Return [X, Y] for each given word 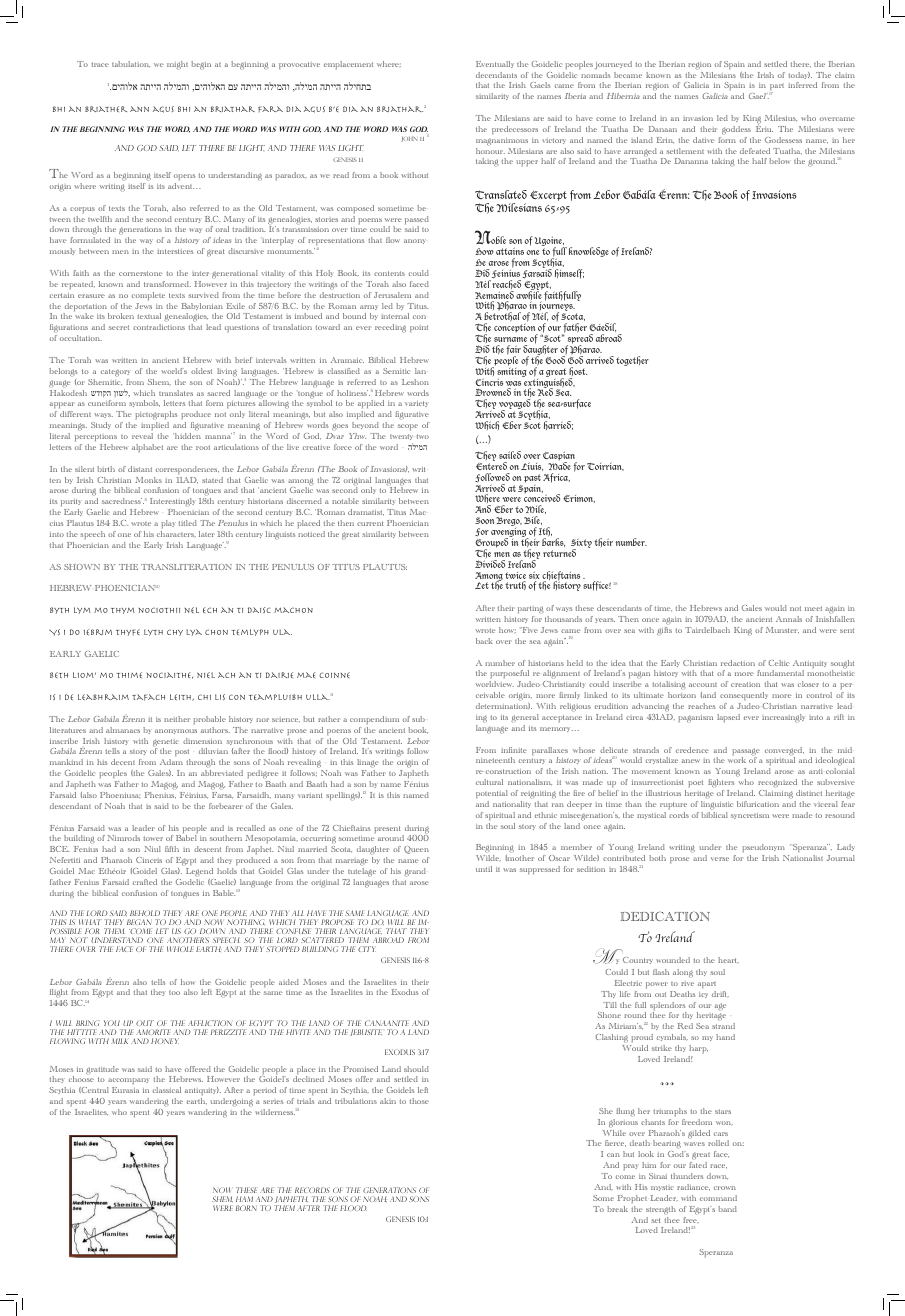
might [177, 65]
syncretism [750, 816]
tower [153, 838]
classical [167, 1090]
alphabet [147, 448]
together [632, 361]
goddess [736, 130]
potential [492, 794]
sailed [510, 455]
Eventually [494, 64]
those [419, 1101]
